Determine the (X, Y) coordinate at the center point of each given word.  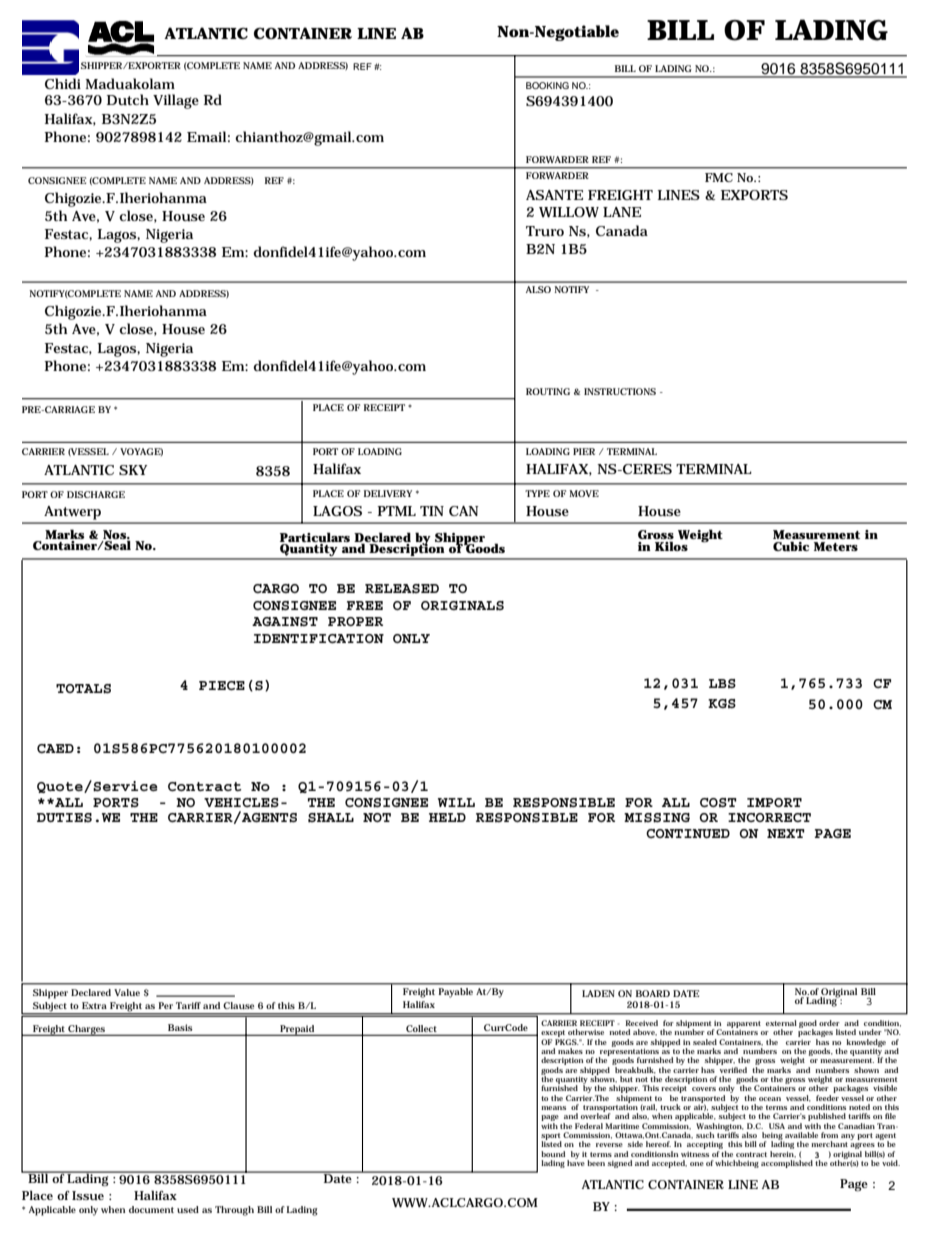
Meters (836, 546)
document (151, 1209)
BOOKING (547, 85)
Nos (116, 535)
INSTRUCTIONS (620, 391)
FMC (719, 177)
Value (127, 992)
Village (176, 101)
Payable (456, 992)
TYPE (537, 493)
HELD (447, 817)
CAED (55, 748)
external (781, 1023)
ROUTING (548, 391)
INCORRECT (769, 817)
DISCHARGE (96, 494)
